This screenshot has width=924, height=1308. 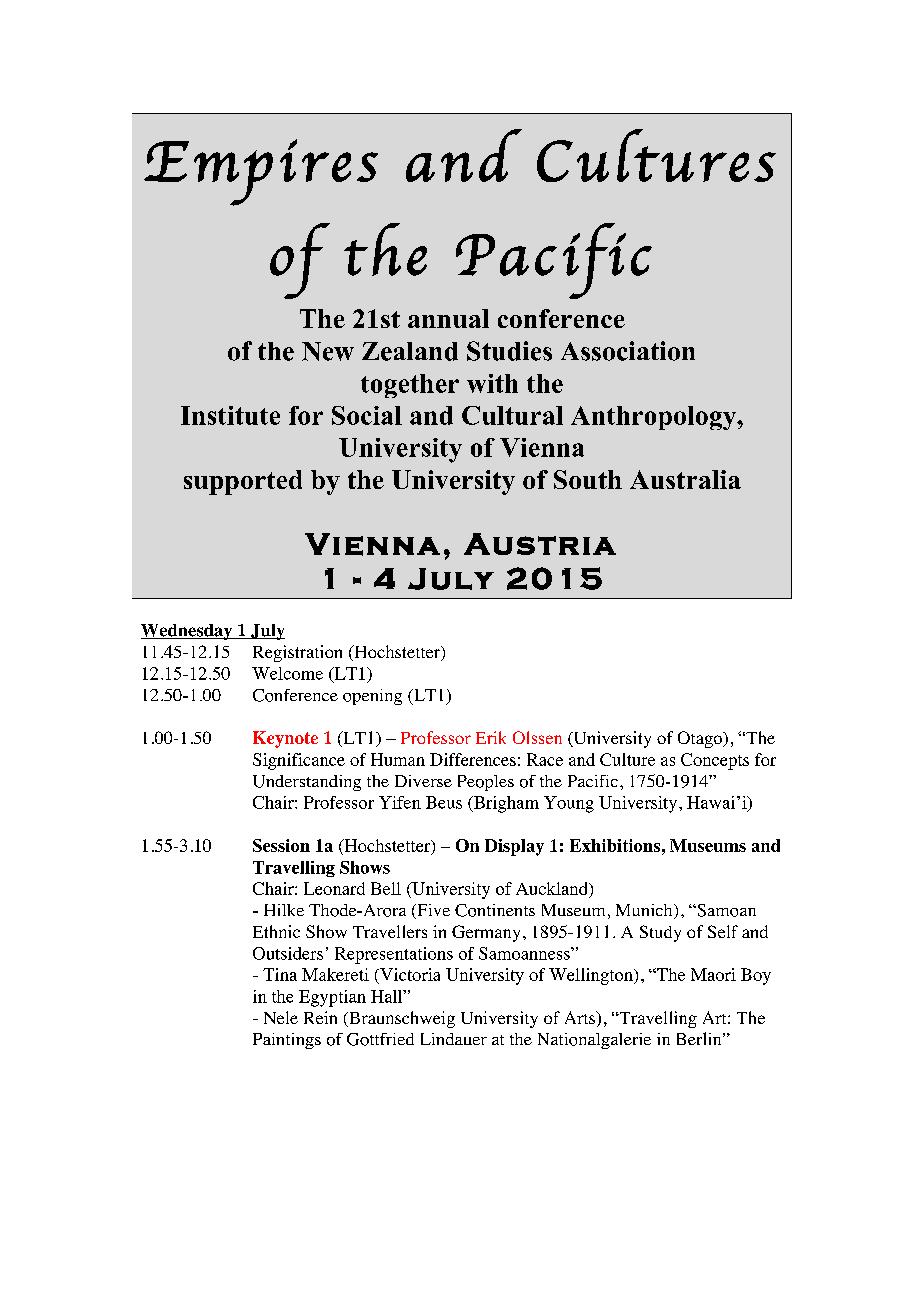 What do you see at coordinates (297, 653) in the screenshot?
I see `Registration` at bounding box center [297, 653].
